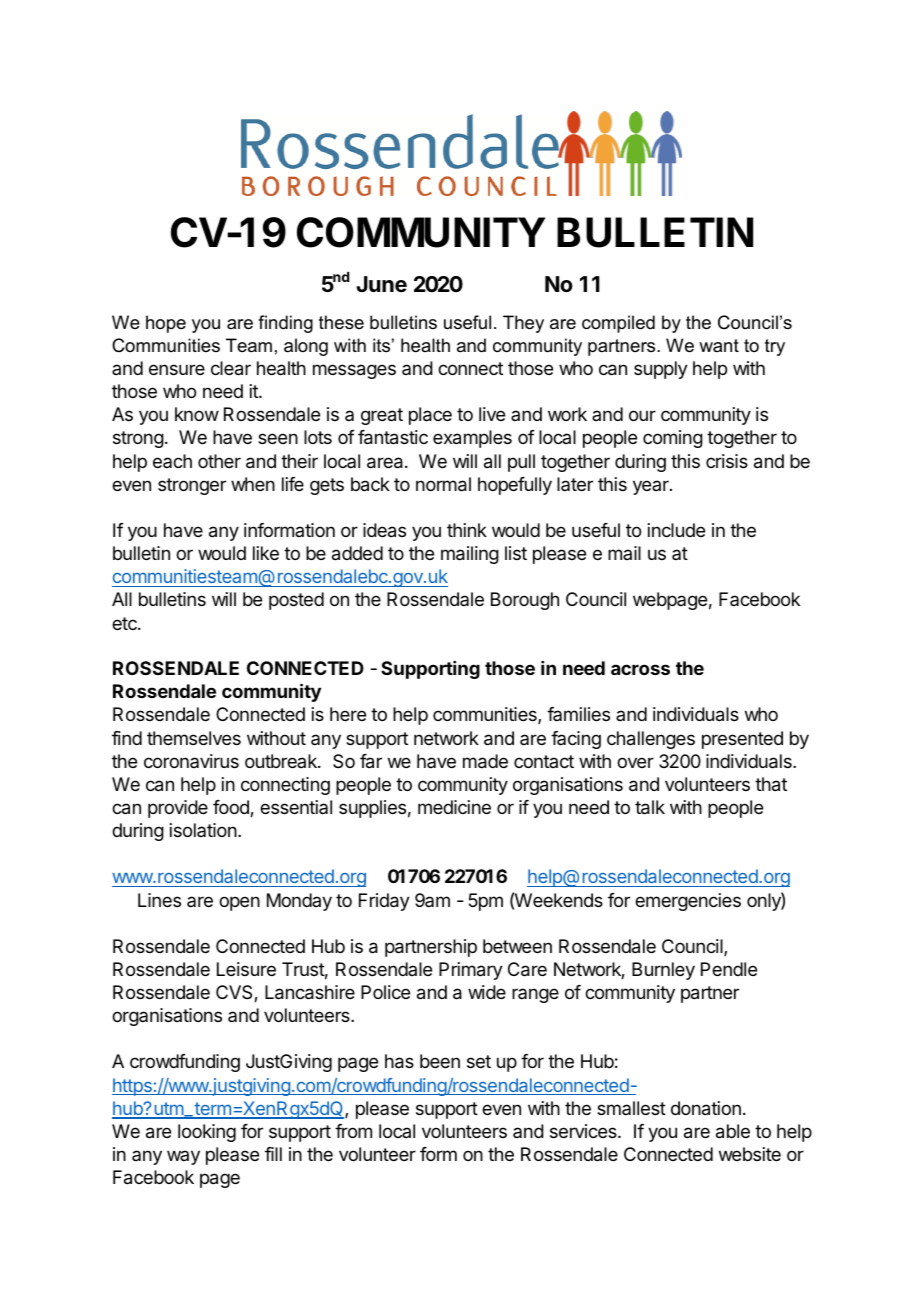 The image size is (924, 1308). I want to click on from, so click(353, 1131).
